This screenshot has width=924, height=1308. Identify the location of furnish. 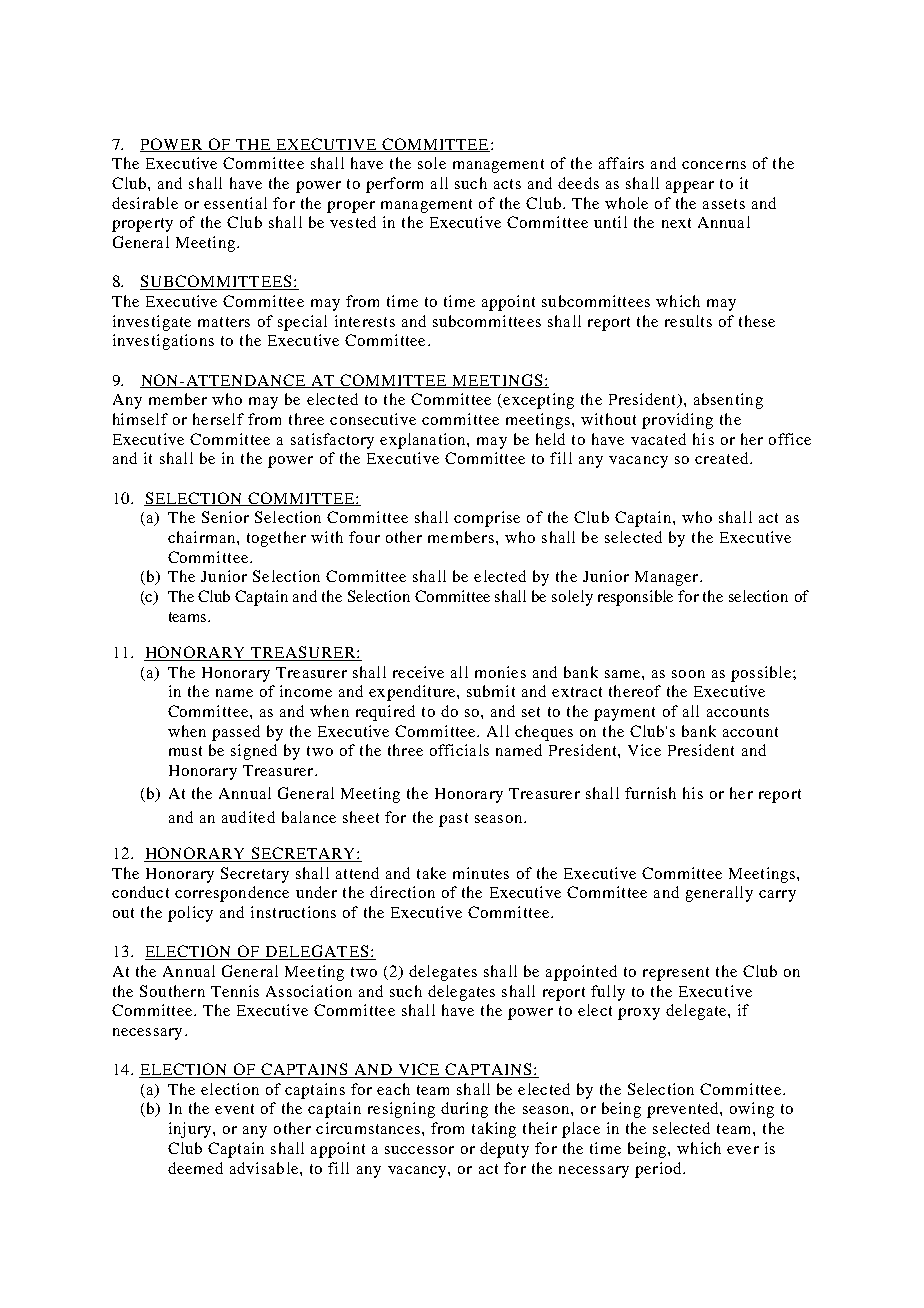
(650, 793).
